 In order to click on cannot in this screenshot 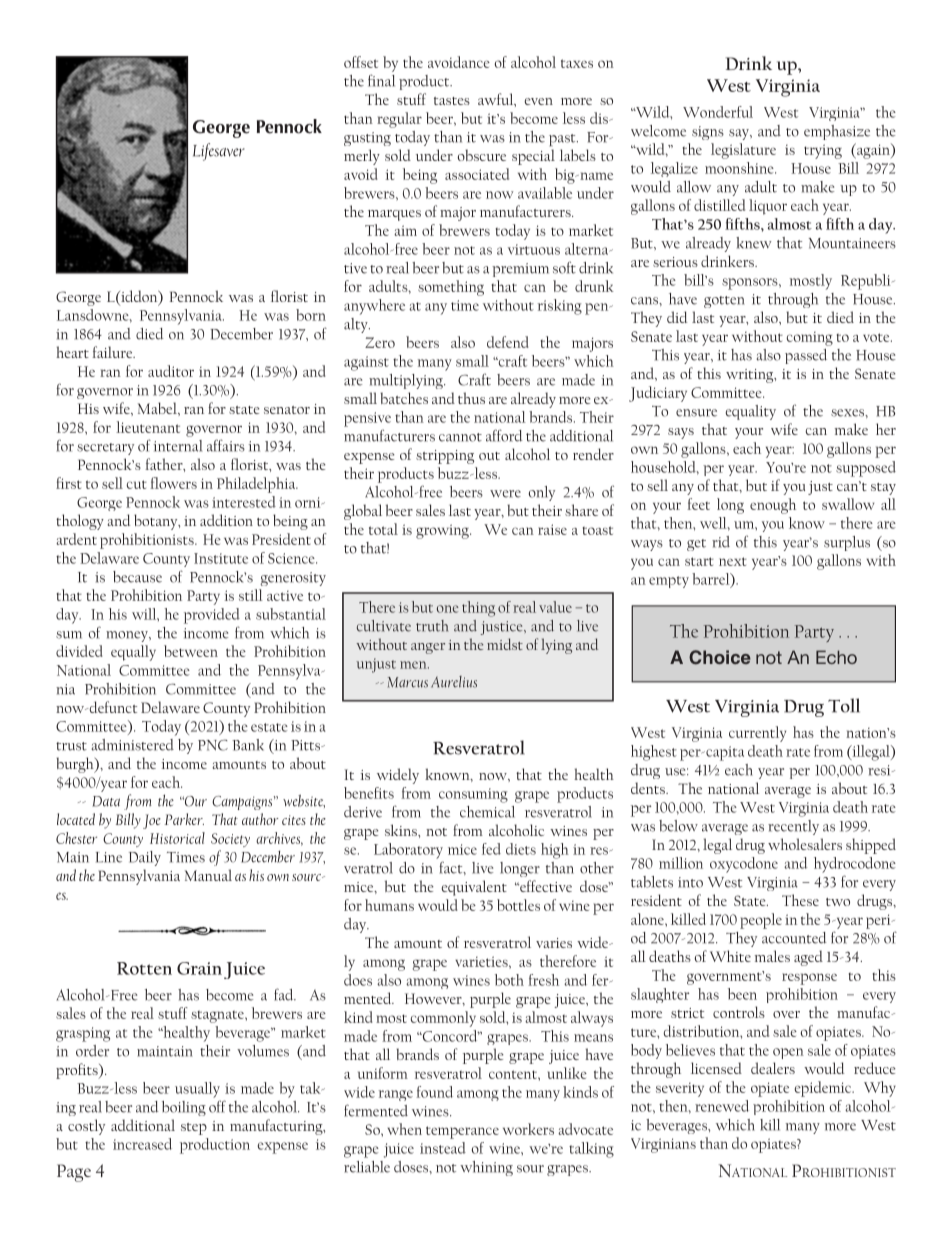, I will do `click(460, 437)`.
